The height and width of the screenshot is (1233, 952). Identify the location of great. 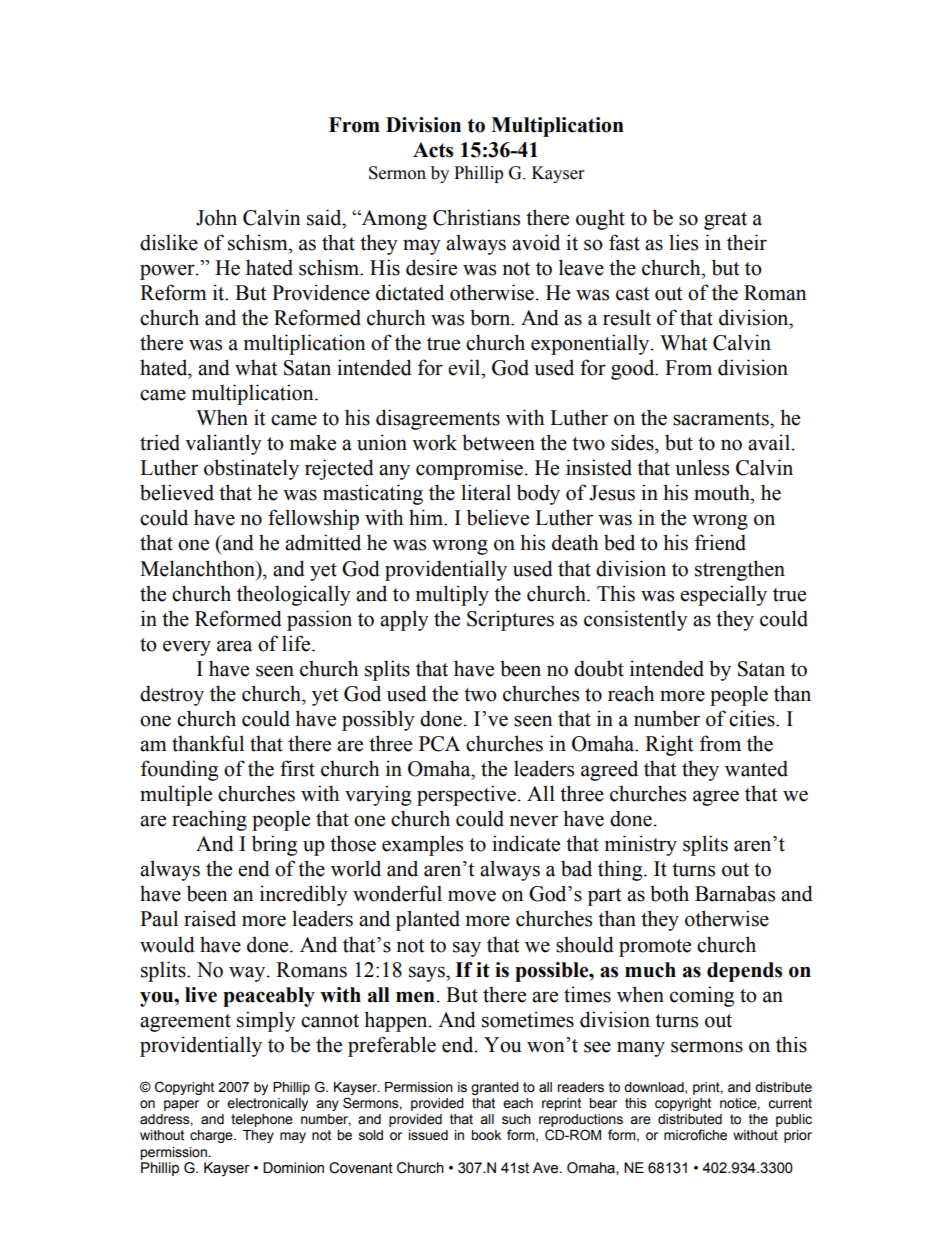
(725, 221).
